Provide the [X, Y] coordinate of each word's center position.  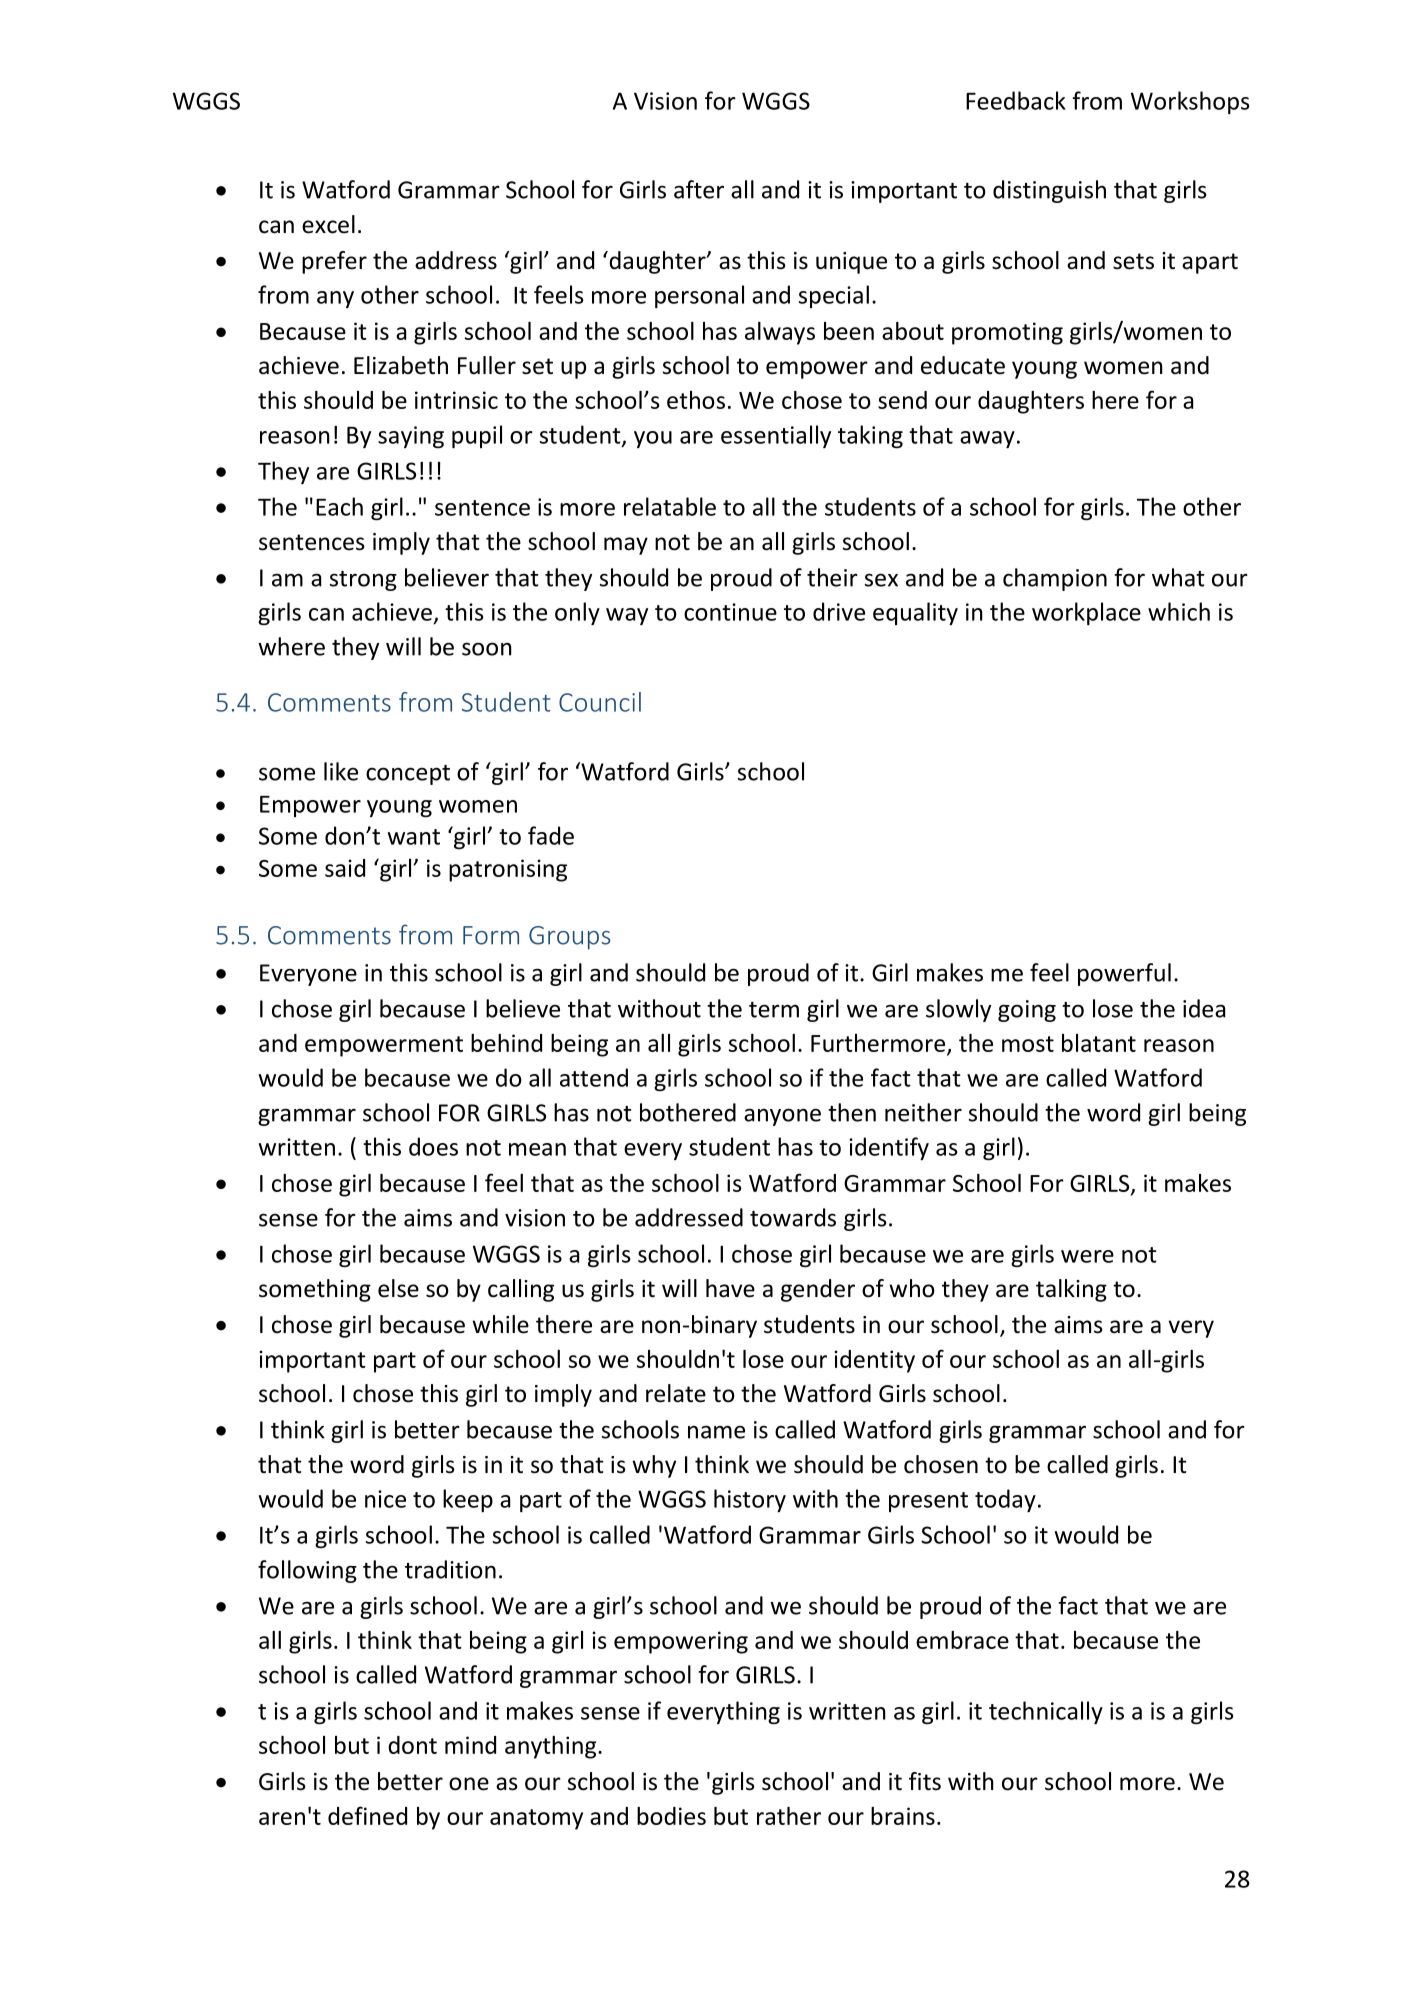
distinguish [1049, 191]
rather [789, 1816]
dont [412, 1745]
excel [328, 224]
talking [1071, 1290]
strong [363, 581]
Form [491, 935]
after [699, 189]
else [398, 1288]
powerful [1124, 974]
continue [730, 612]
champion [1055, 579]
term [774, 1010]
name [716, 1432]
